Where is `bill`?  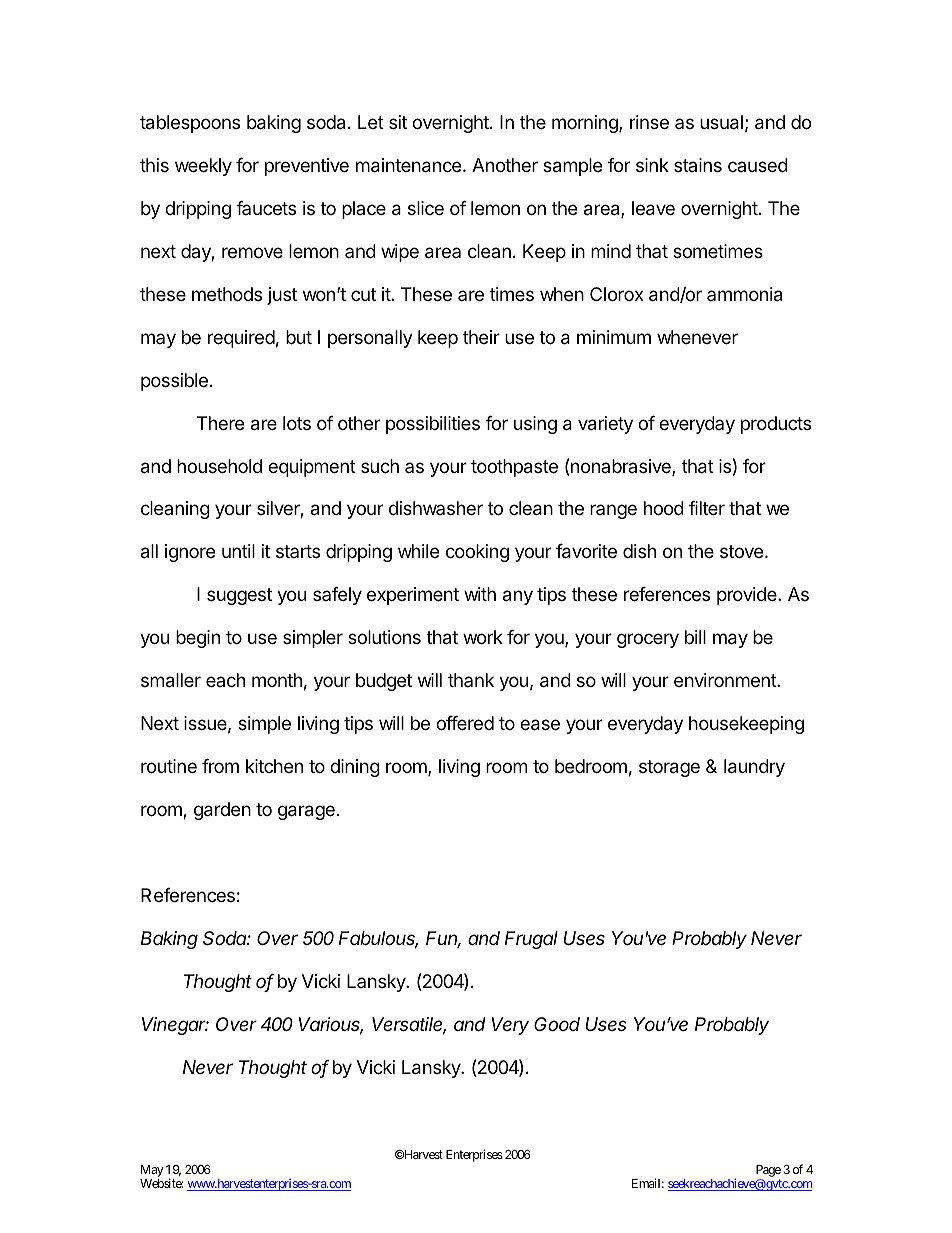
bill is located at coordinates (695, 637).
